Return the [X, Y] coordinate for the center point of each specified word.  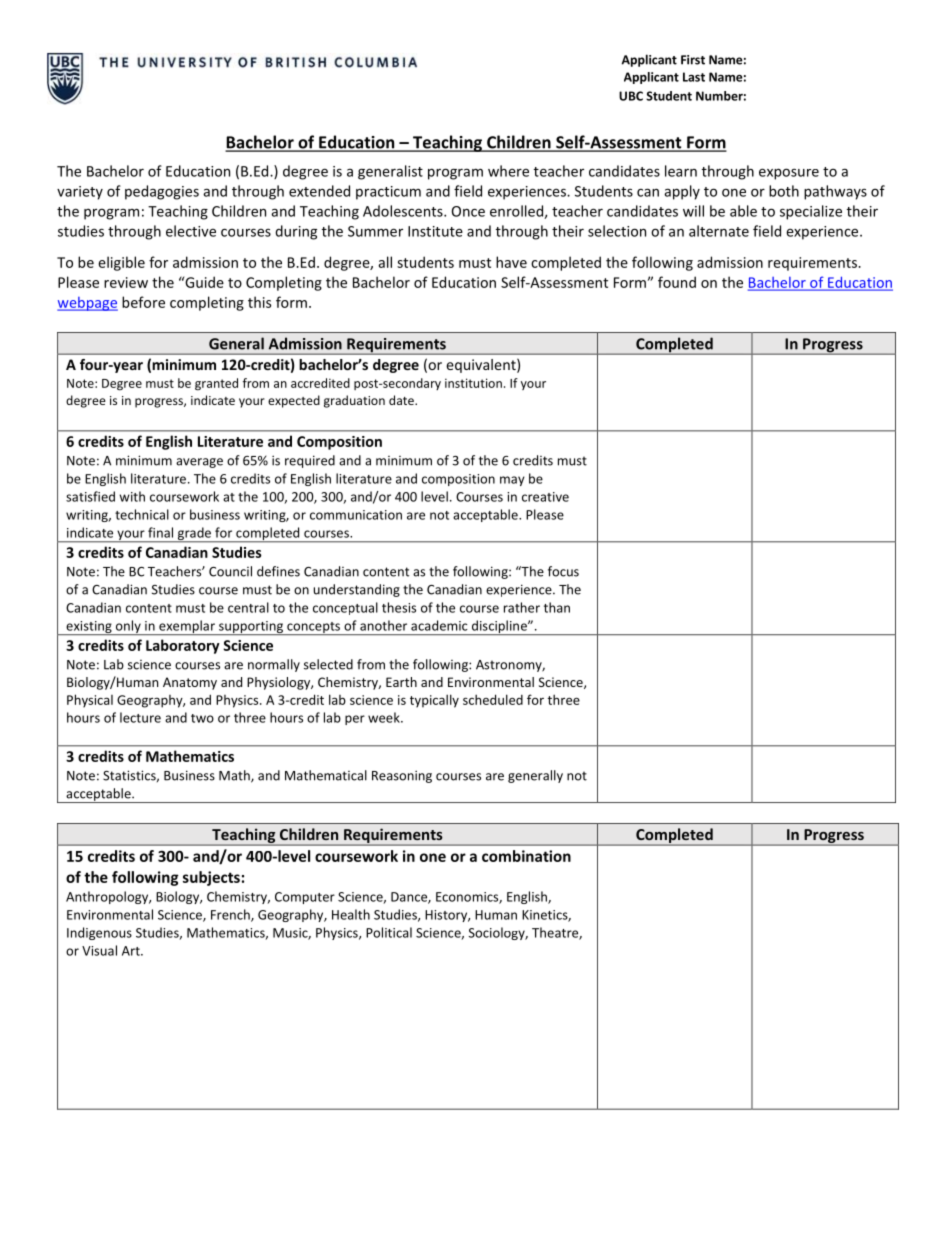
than [557, 607]
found [677, 282]
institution [473, 383]
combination [526, 856]
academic [439, 625]
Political [389, 932]
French [231, 915]
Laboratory [183, 646]
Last [694, 77]
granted [216, 384]
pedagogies [162, 192]
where [508, 171]
